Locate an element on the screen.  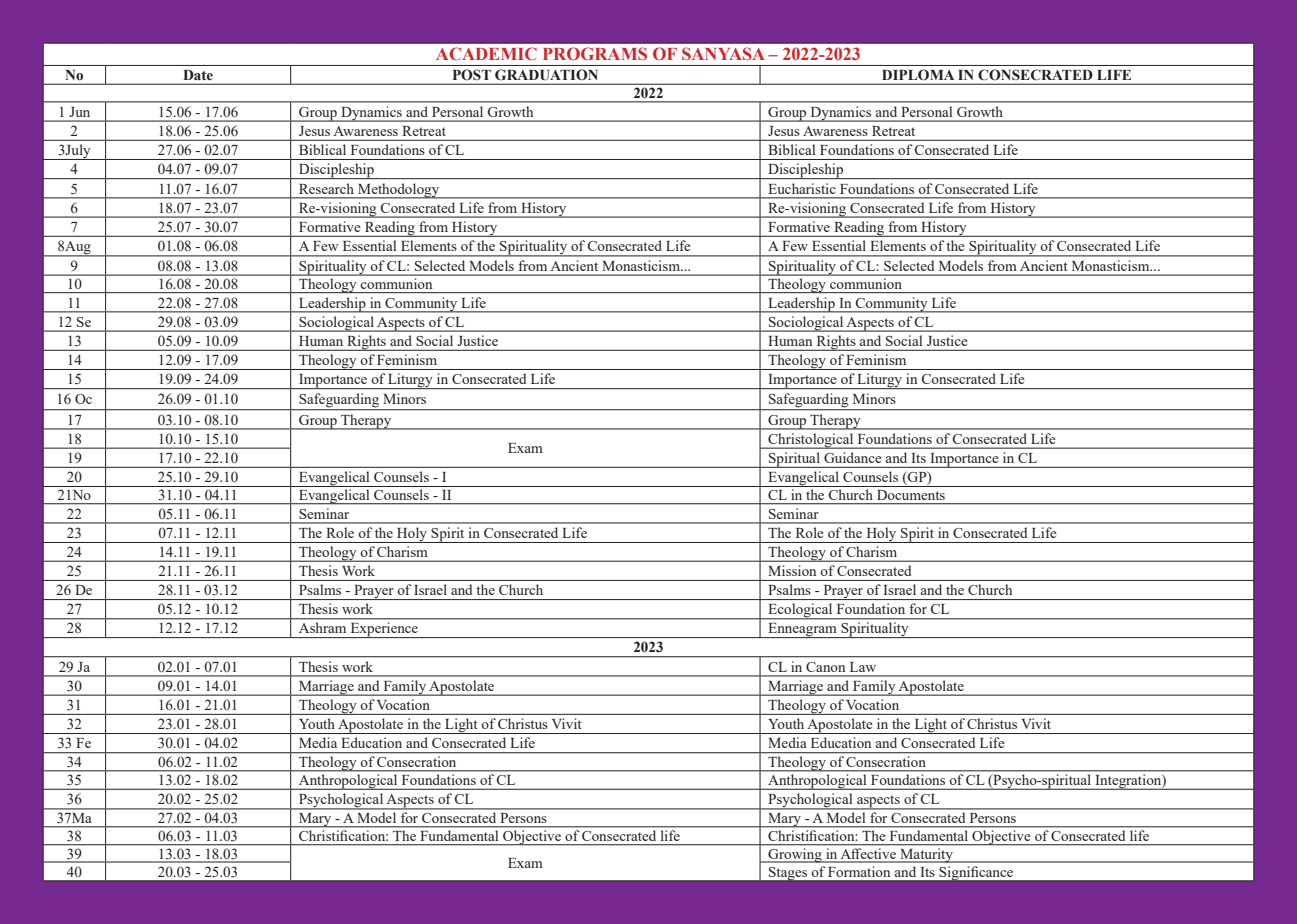
Jun is located at coordinates (80, 112).
